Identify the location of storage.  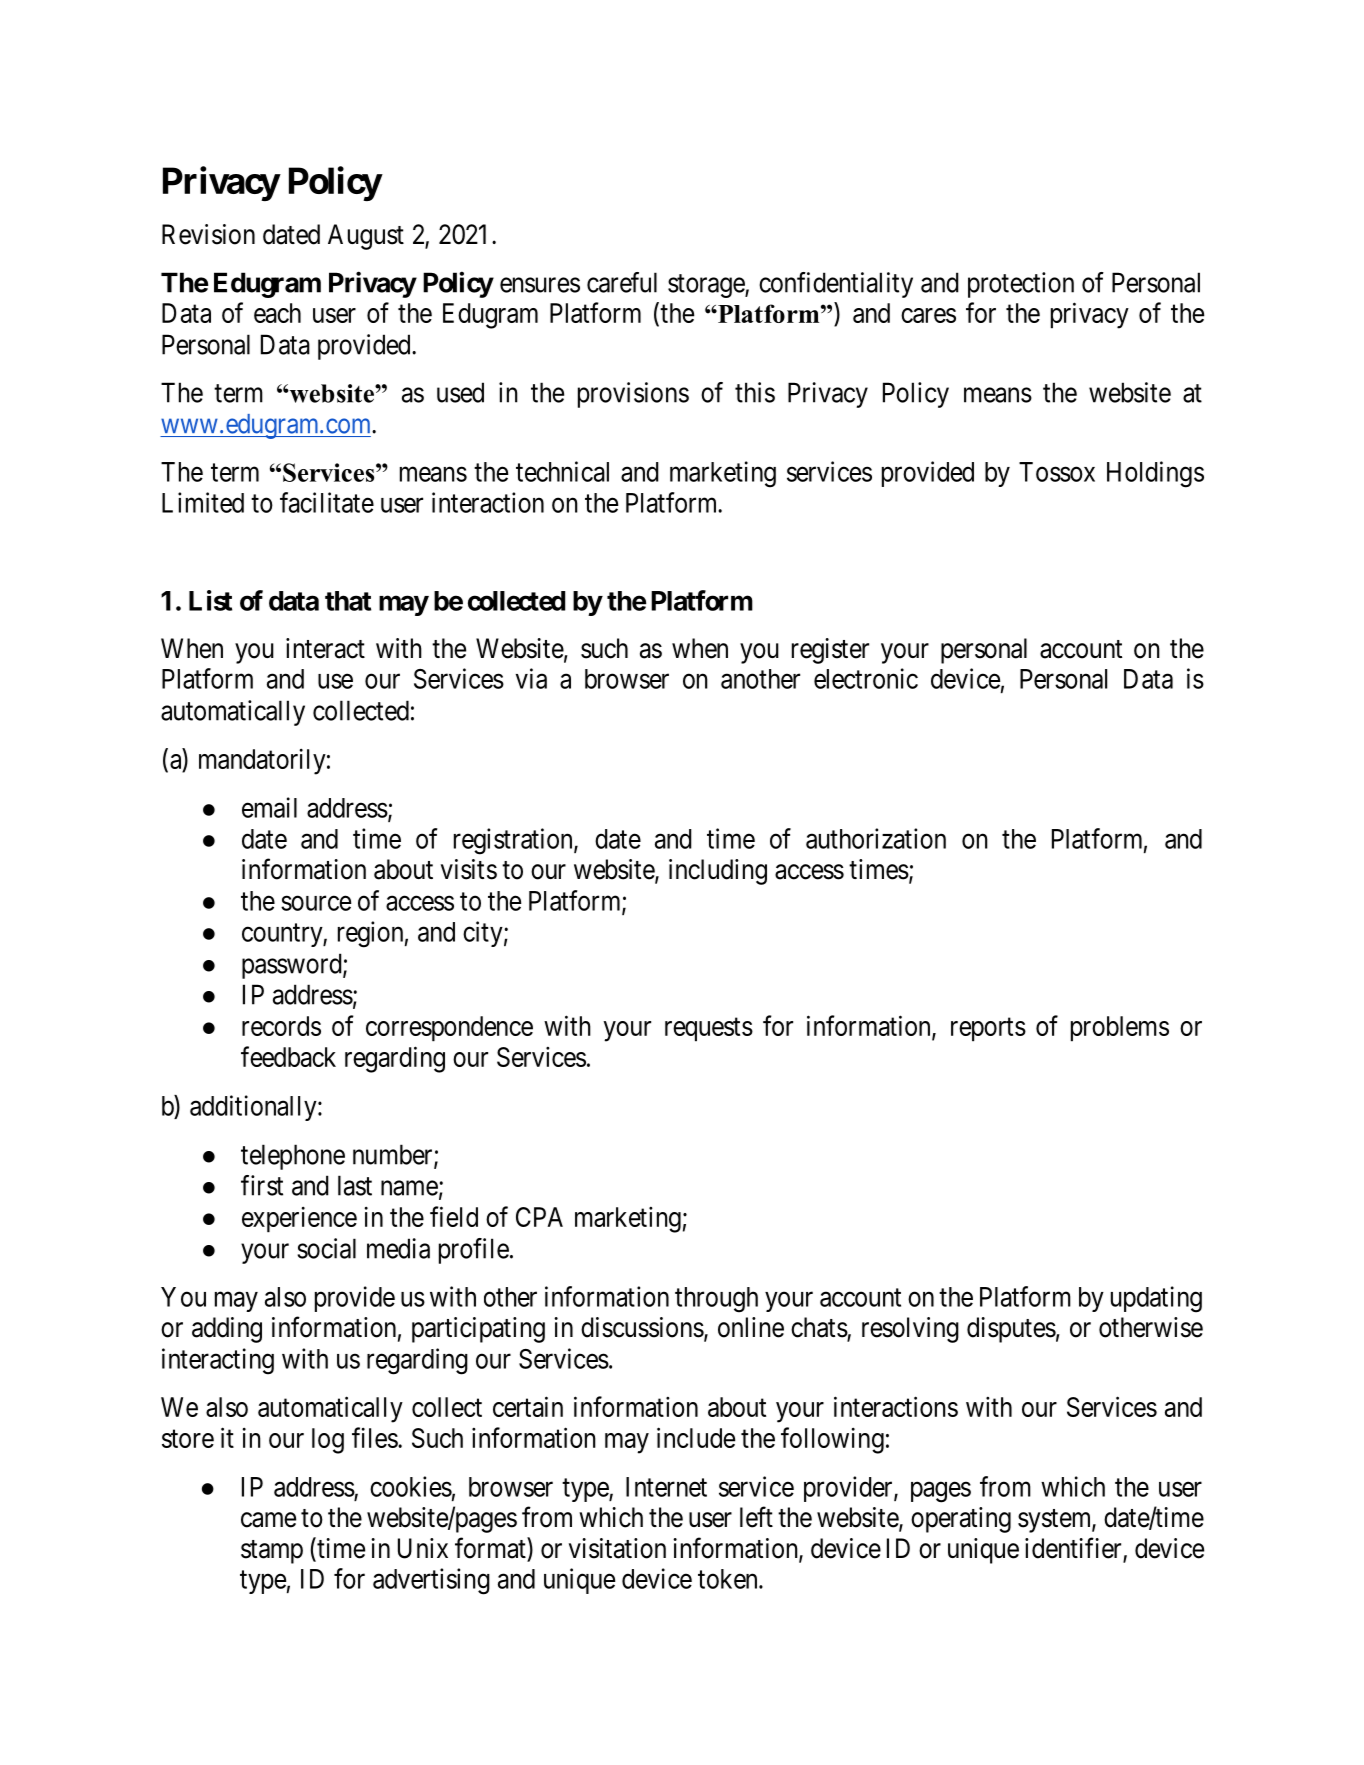
(707, 286).
